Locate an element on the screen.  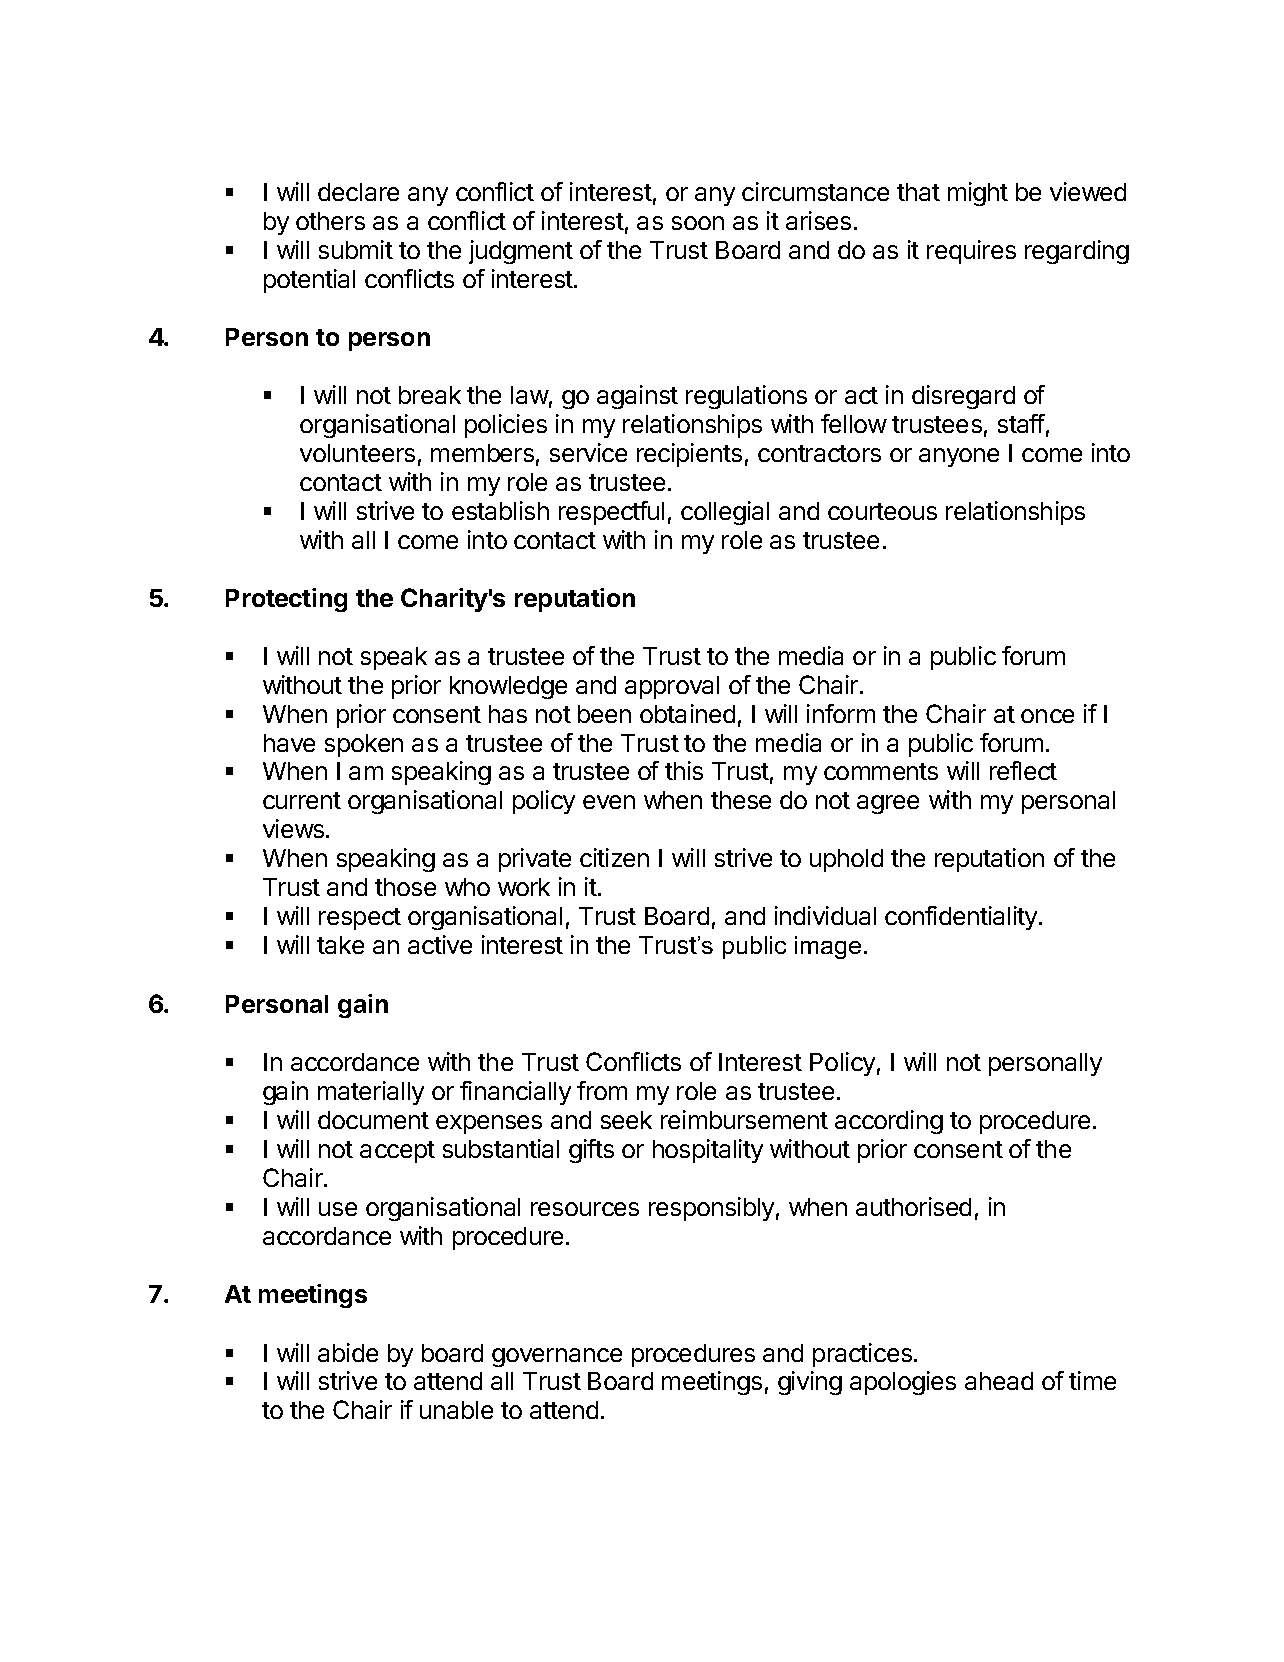
giving is located at coordinates (810, 1383).
